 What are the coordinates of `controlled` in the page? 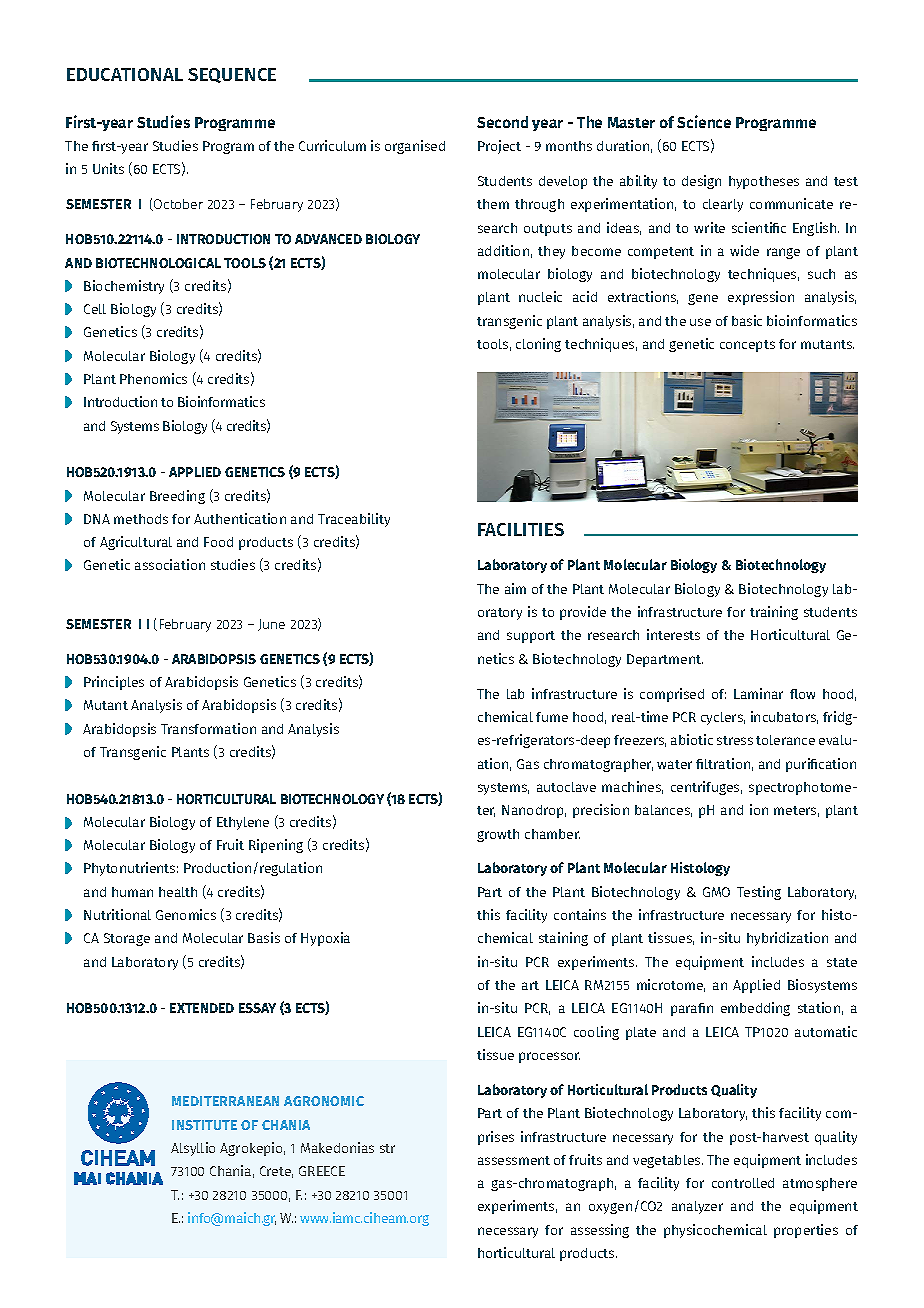 It's located at (743, 1183).
